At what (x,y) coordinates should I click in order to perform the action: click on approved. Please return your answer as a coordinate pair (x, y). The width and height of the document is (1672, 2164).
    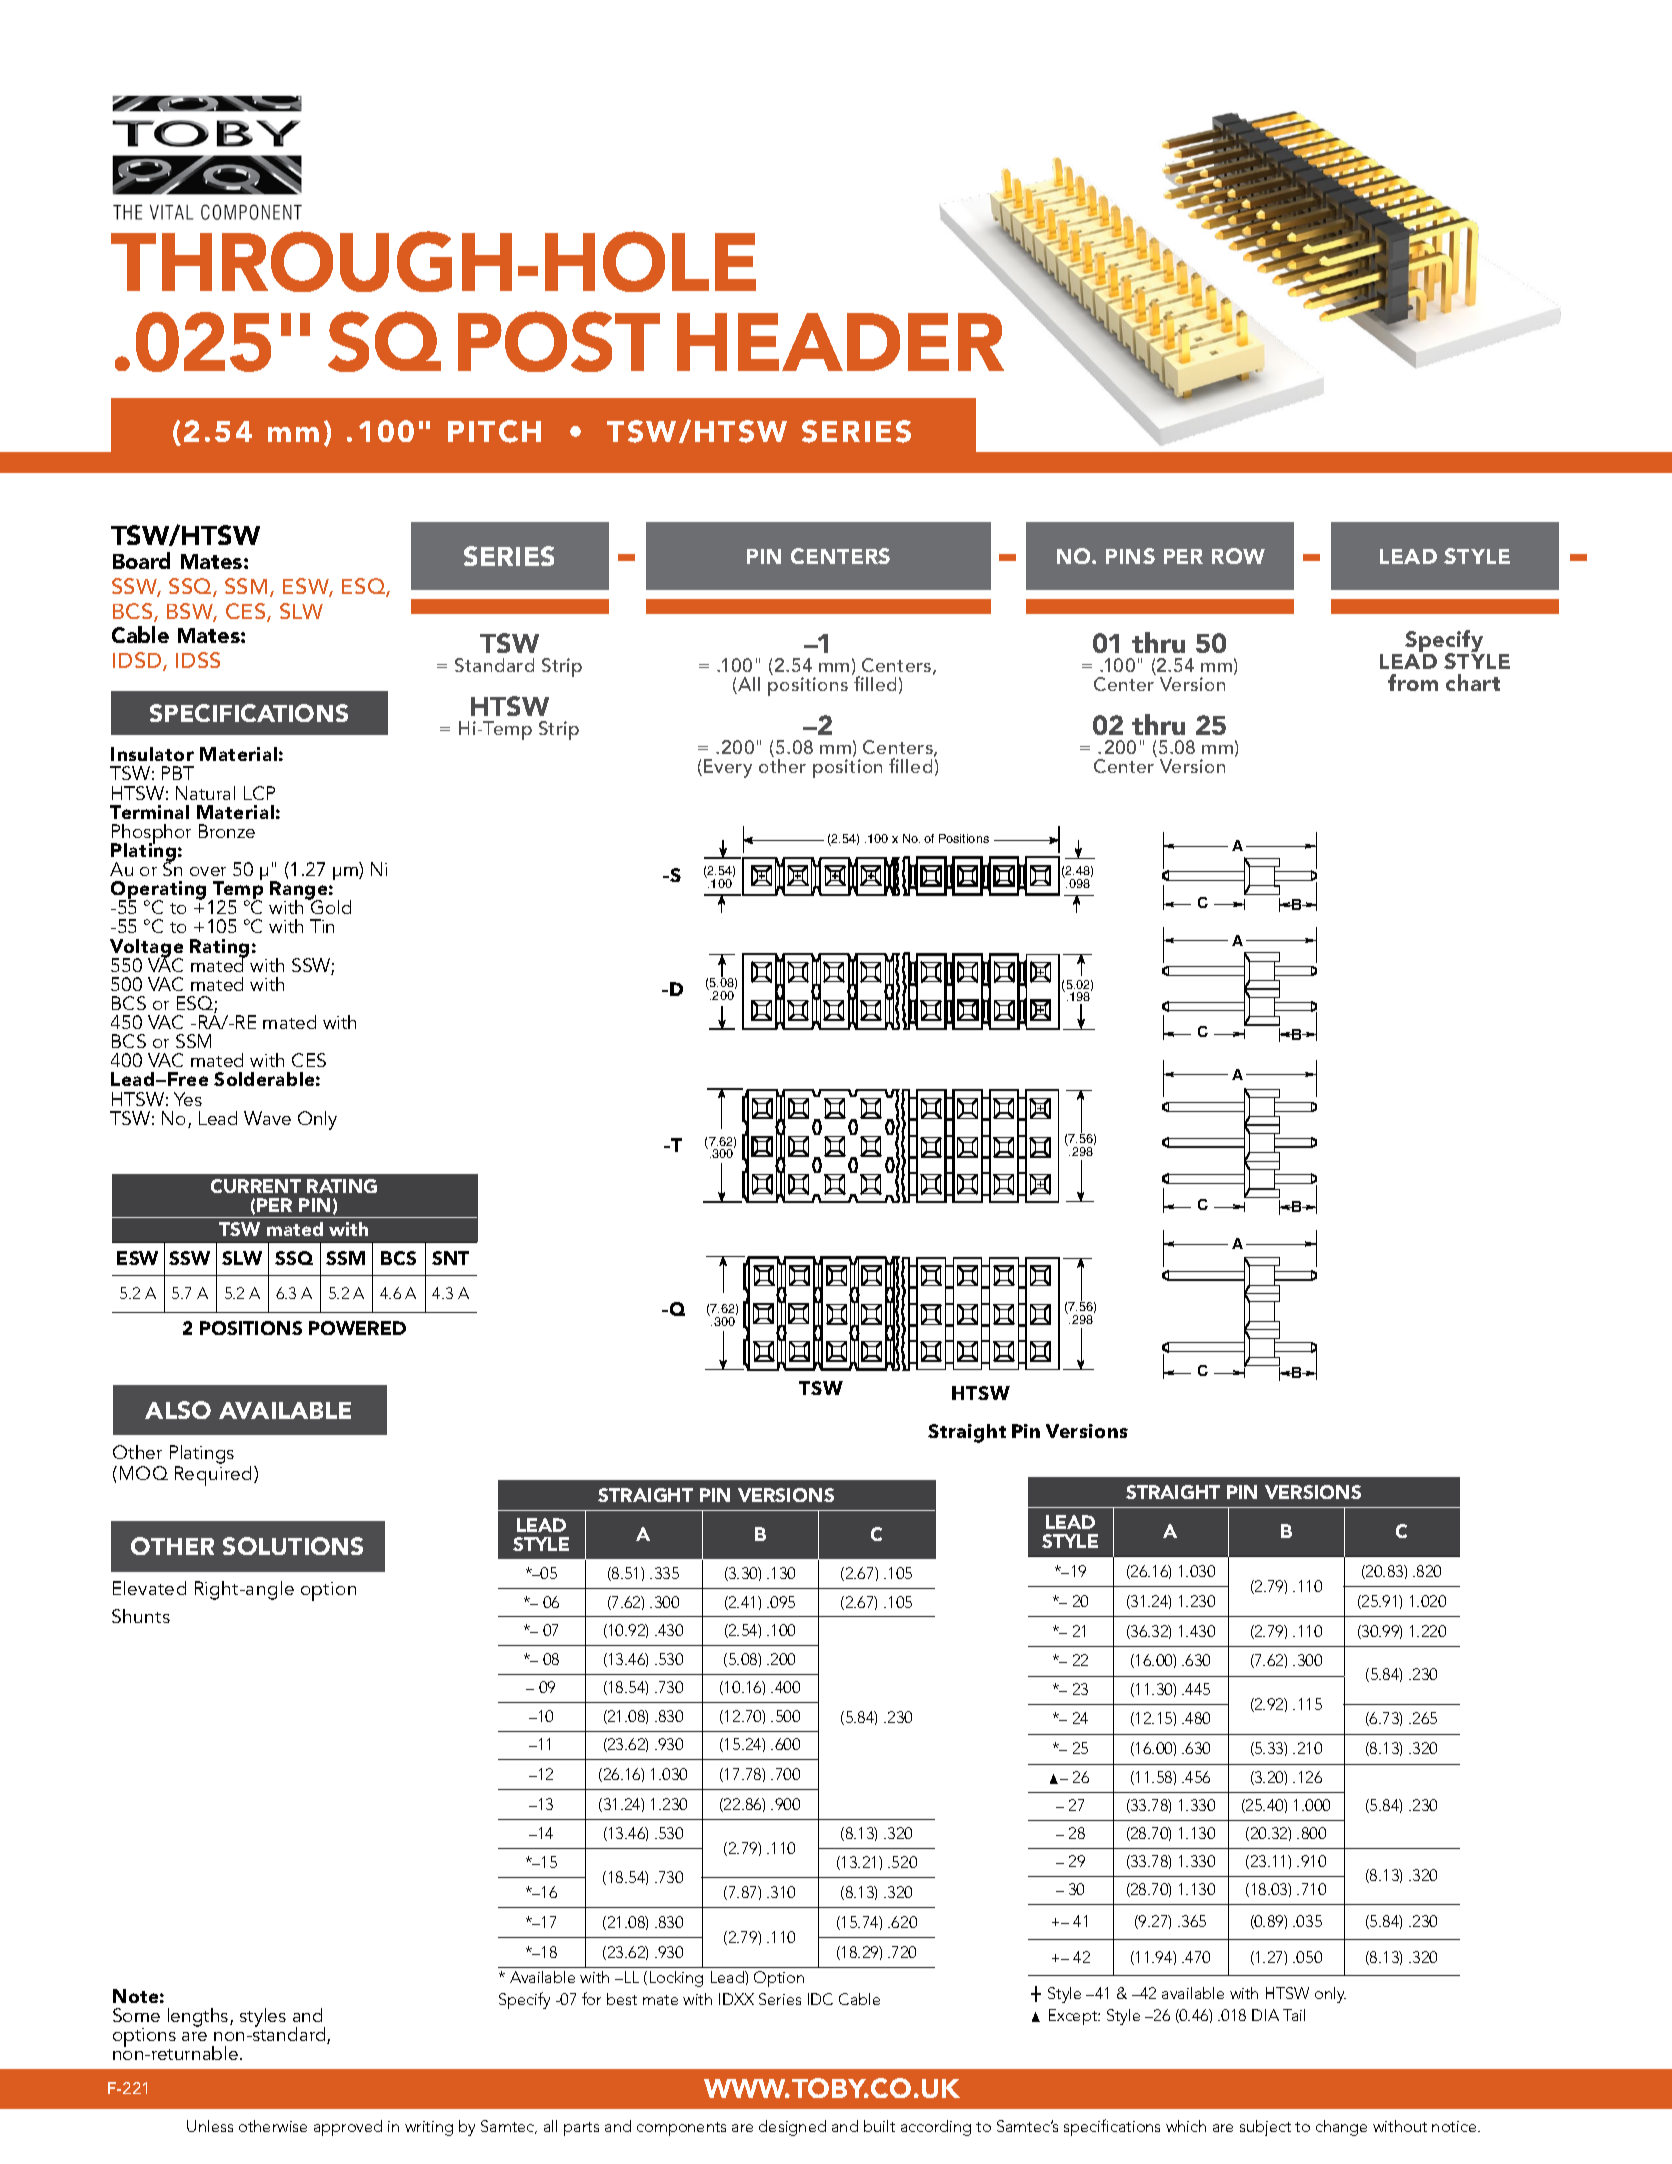
    Looking at the image, I should click on (348, 2128).
